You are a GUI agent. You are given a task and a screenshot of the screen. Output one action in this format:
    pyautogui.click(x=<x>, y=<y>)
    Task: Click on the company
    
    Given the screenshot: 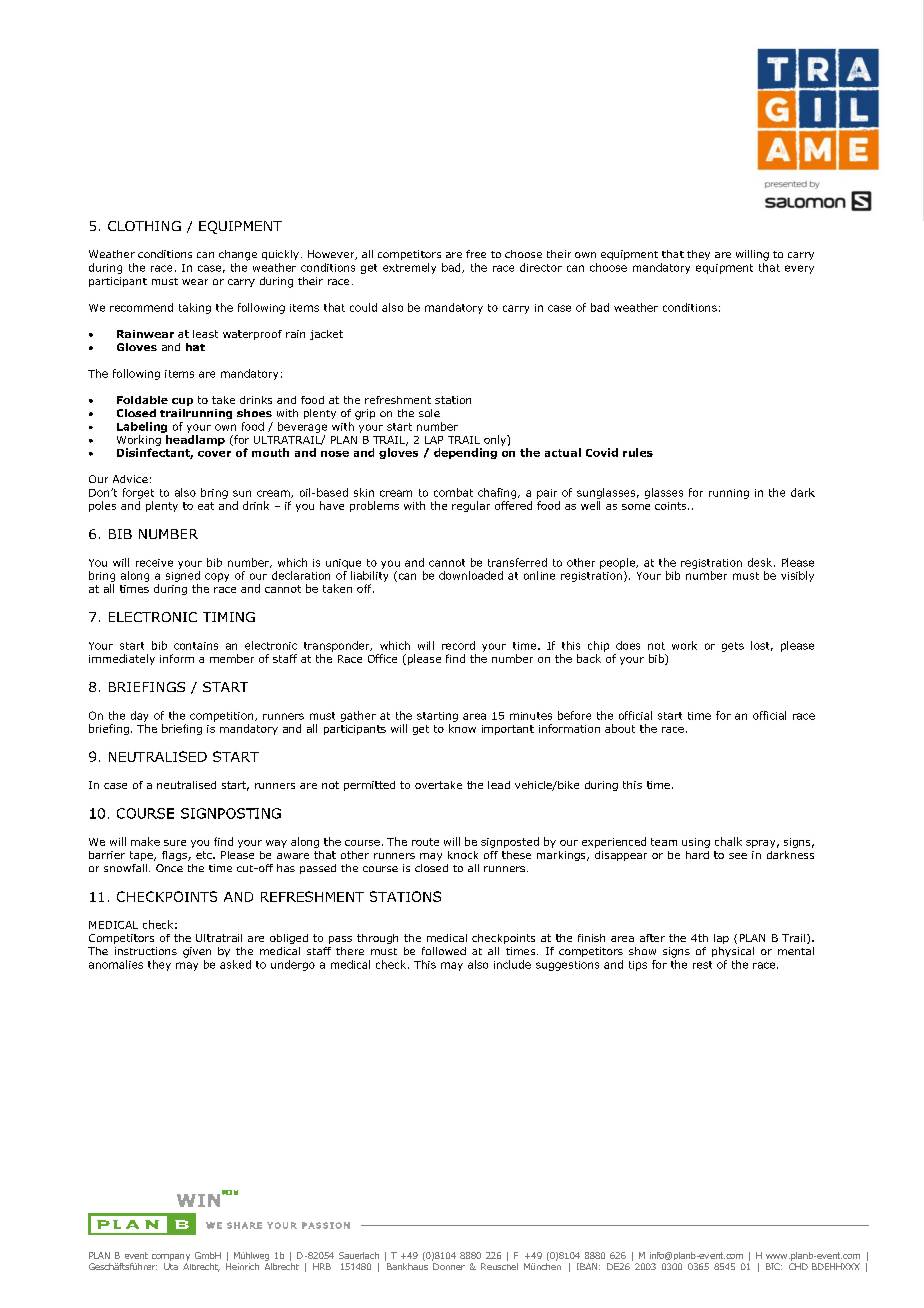 What is the action you would take?
    pyautogui.click(x=171, y=1257)
